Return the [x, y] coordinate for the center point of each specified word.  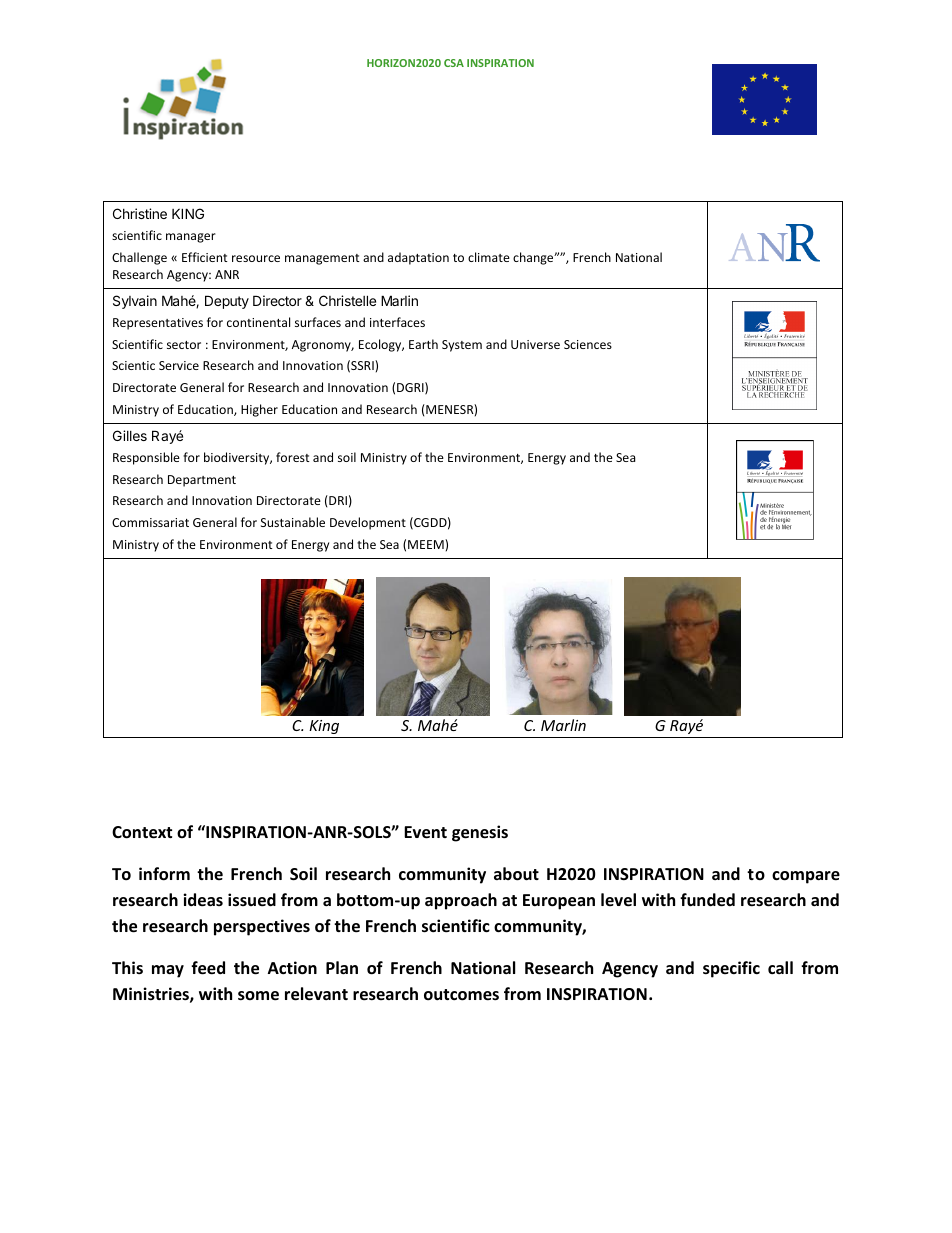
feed [208, 968]
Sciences [588, 344]
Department [202, 481]
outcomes [461, 995]
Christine [140, 213]
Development [368, 523]
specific [731, 969]
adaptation [418, 258]
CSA [454, 63]
